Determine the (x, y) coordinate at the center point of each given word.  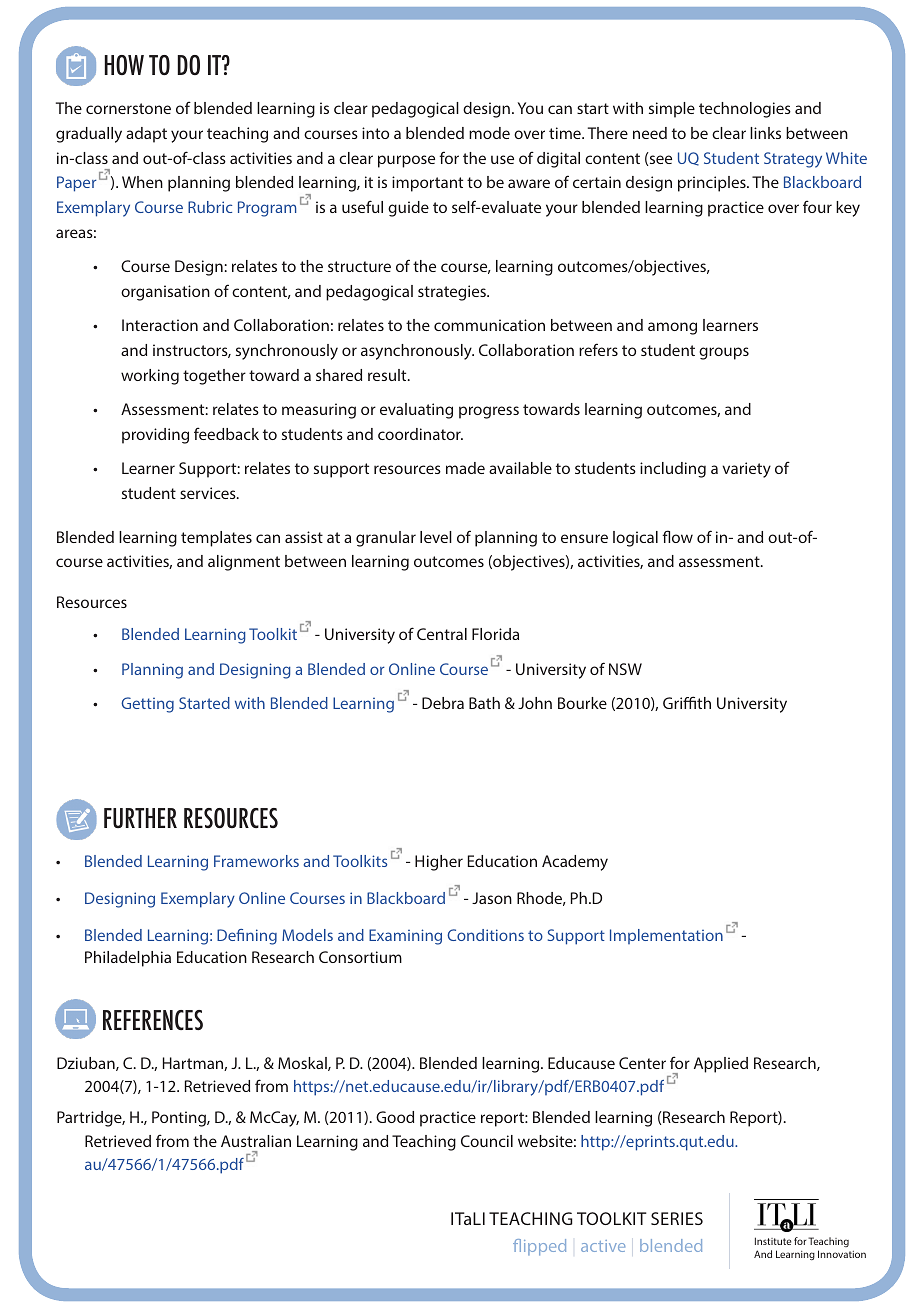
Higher (439, 863)
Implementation (666, 936)
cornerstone (128, 108)
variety (746, 470)
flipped (539, 1247)
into (375, 133)
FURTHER (140, 818)
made (465, 468)
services (209, 493)
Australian (256, 1141)
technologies (745, 110)
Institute (773, 1241)
